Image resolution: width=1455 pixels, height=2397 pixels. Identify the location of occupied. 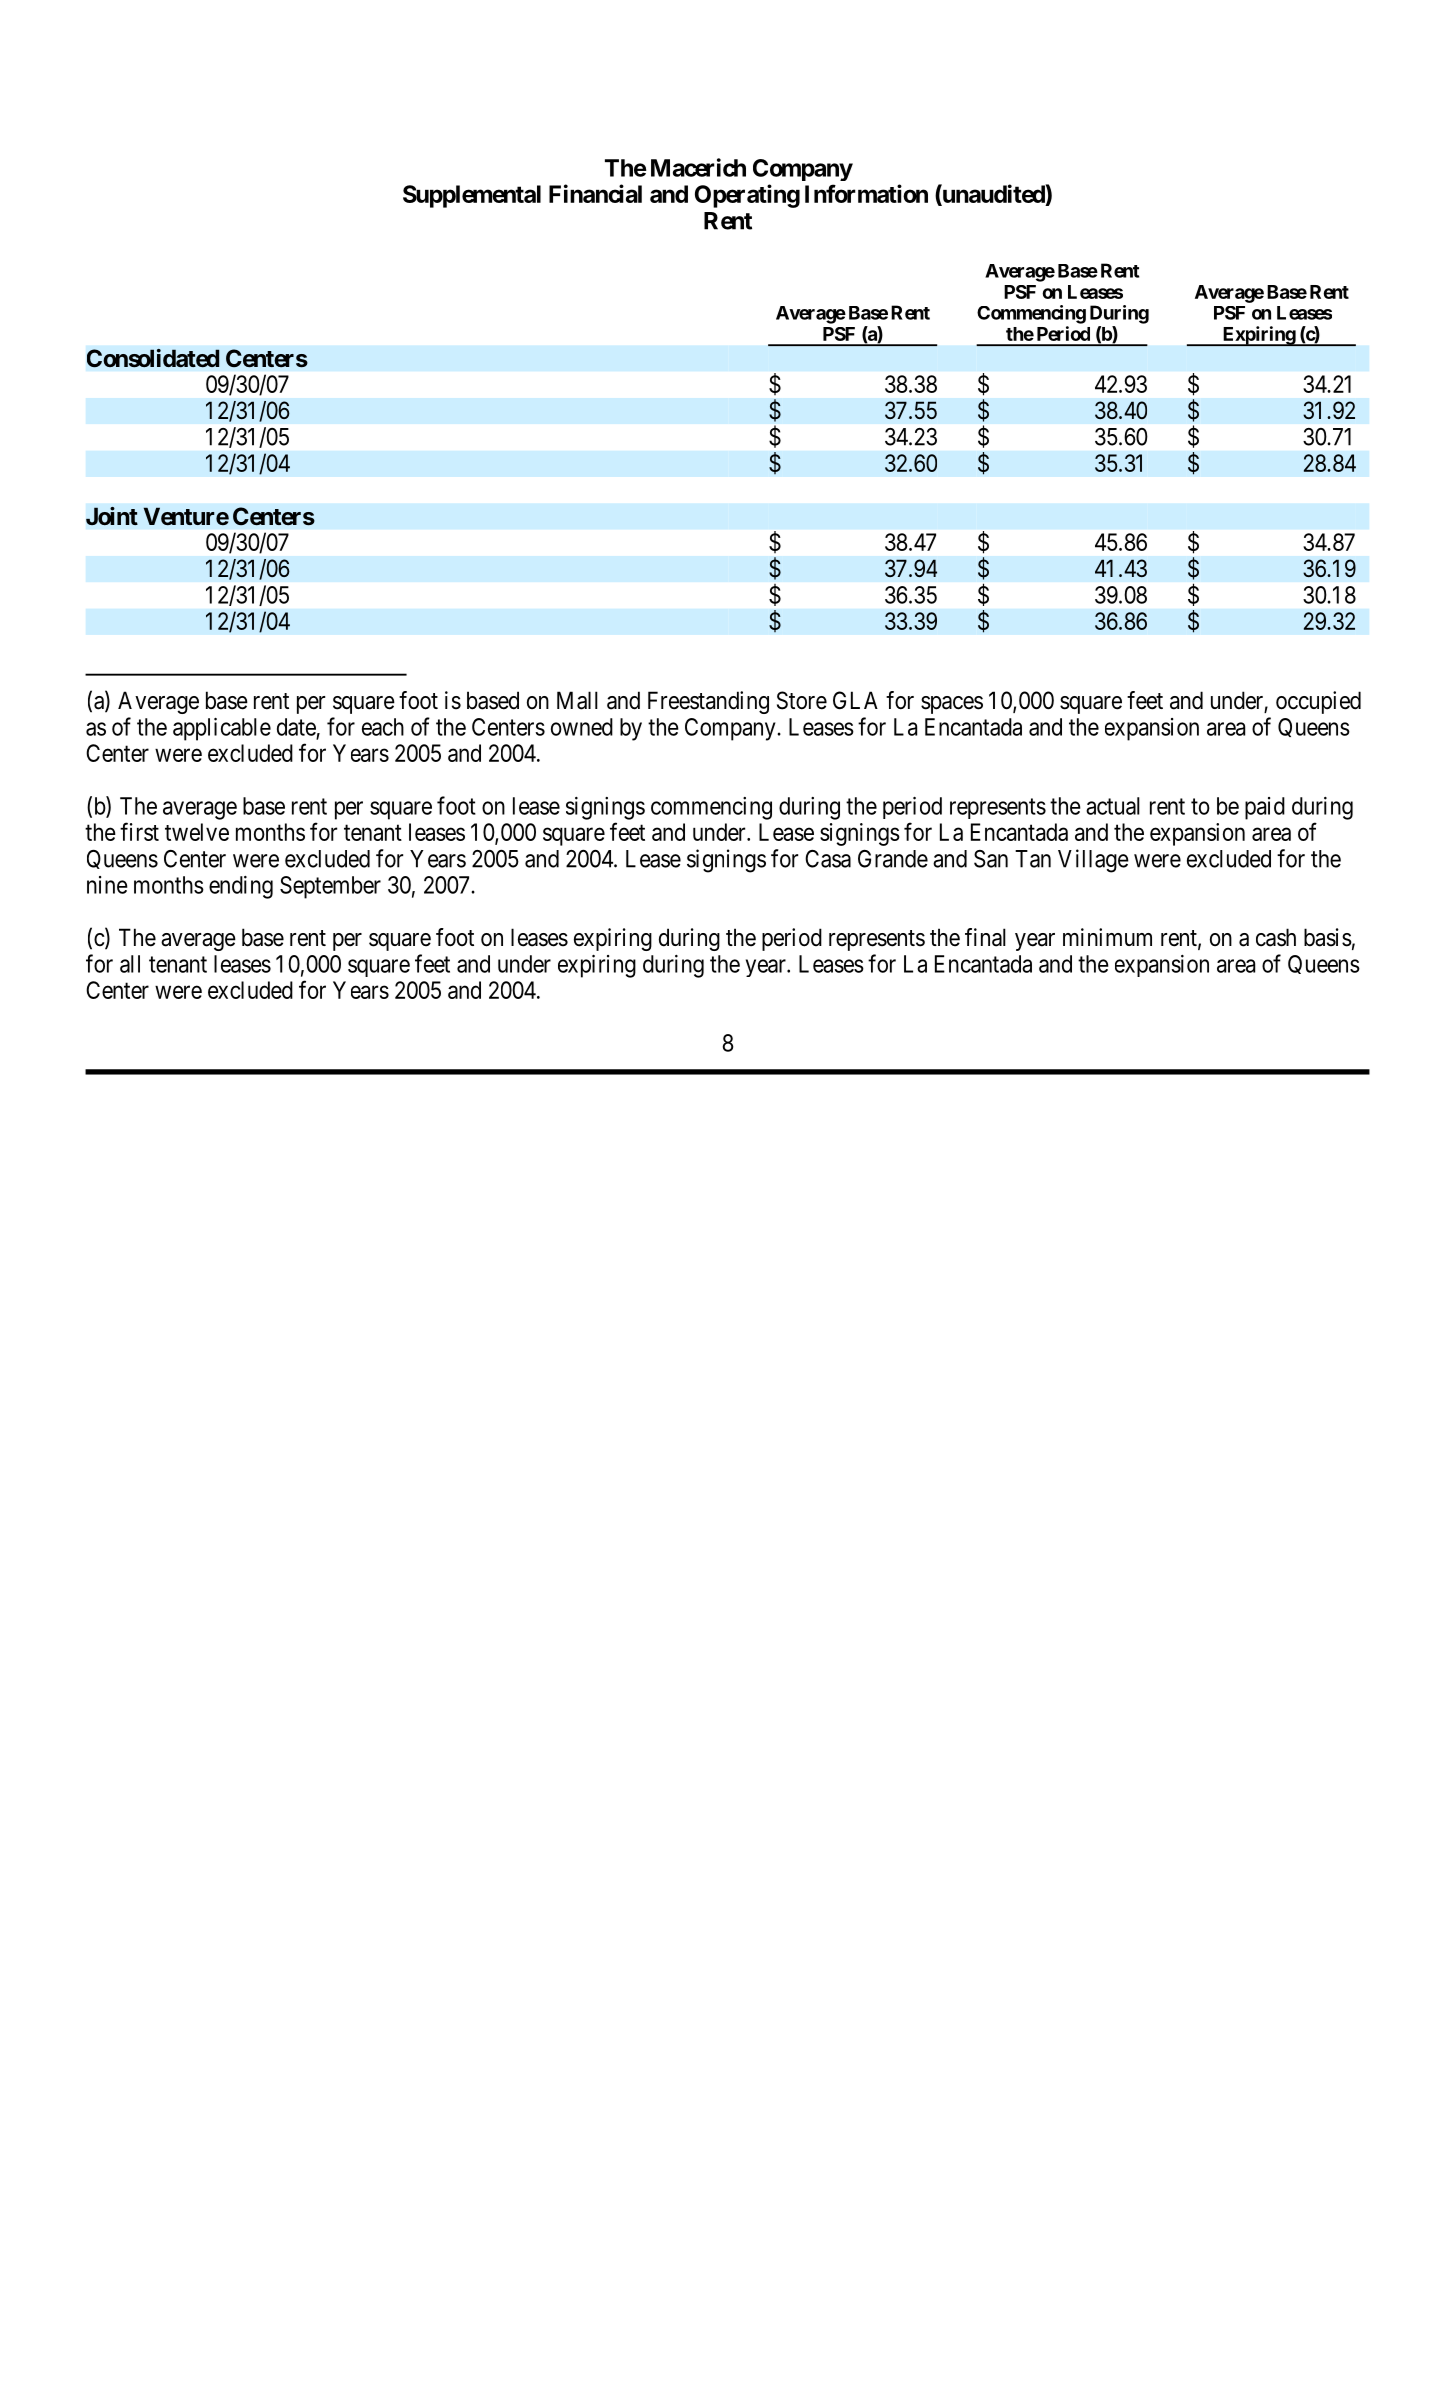
(1318, 702).
